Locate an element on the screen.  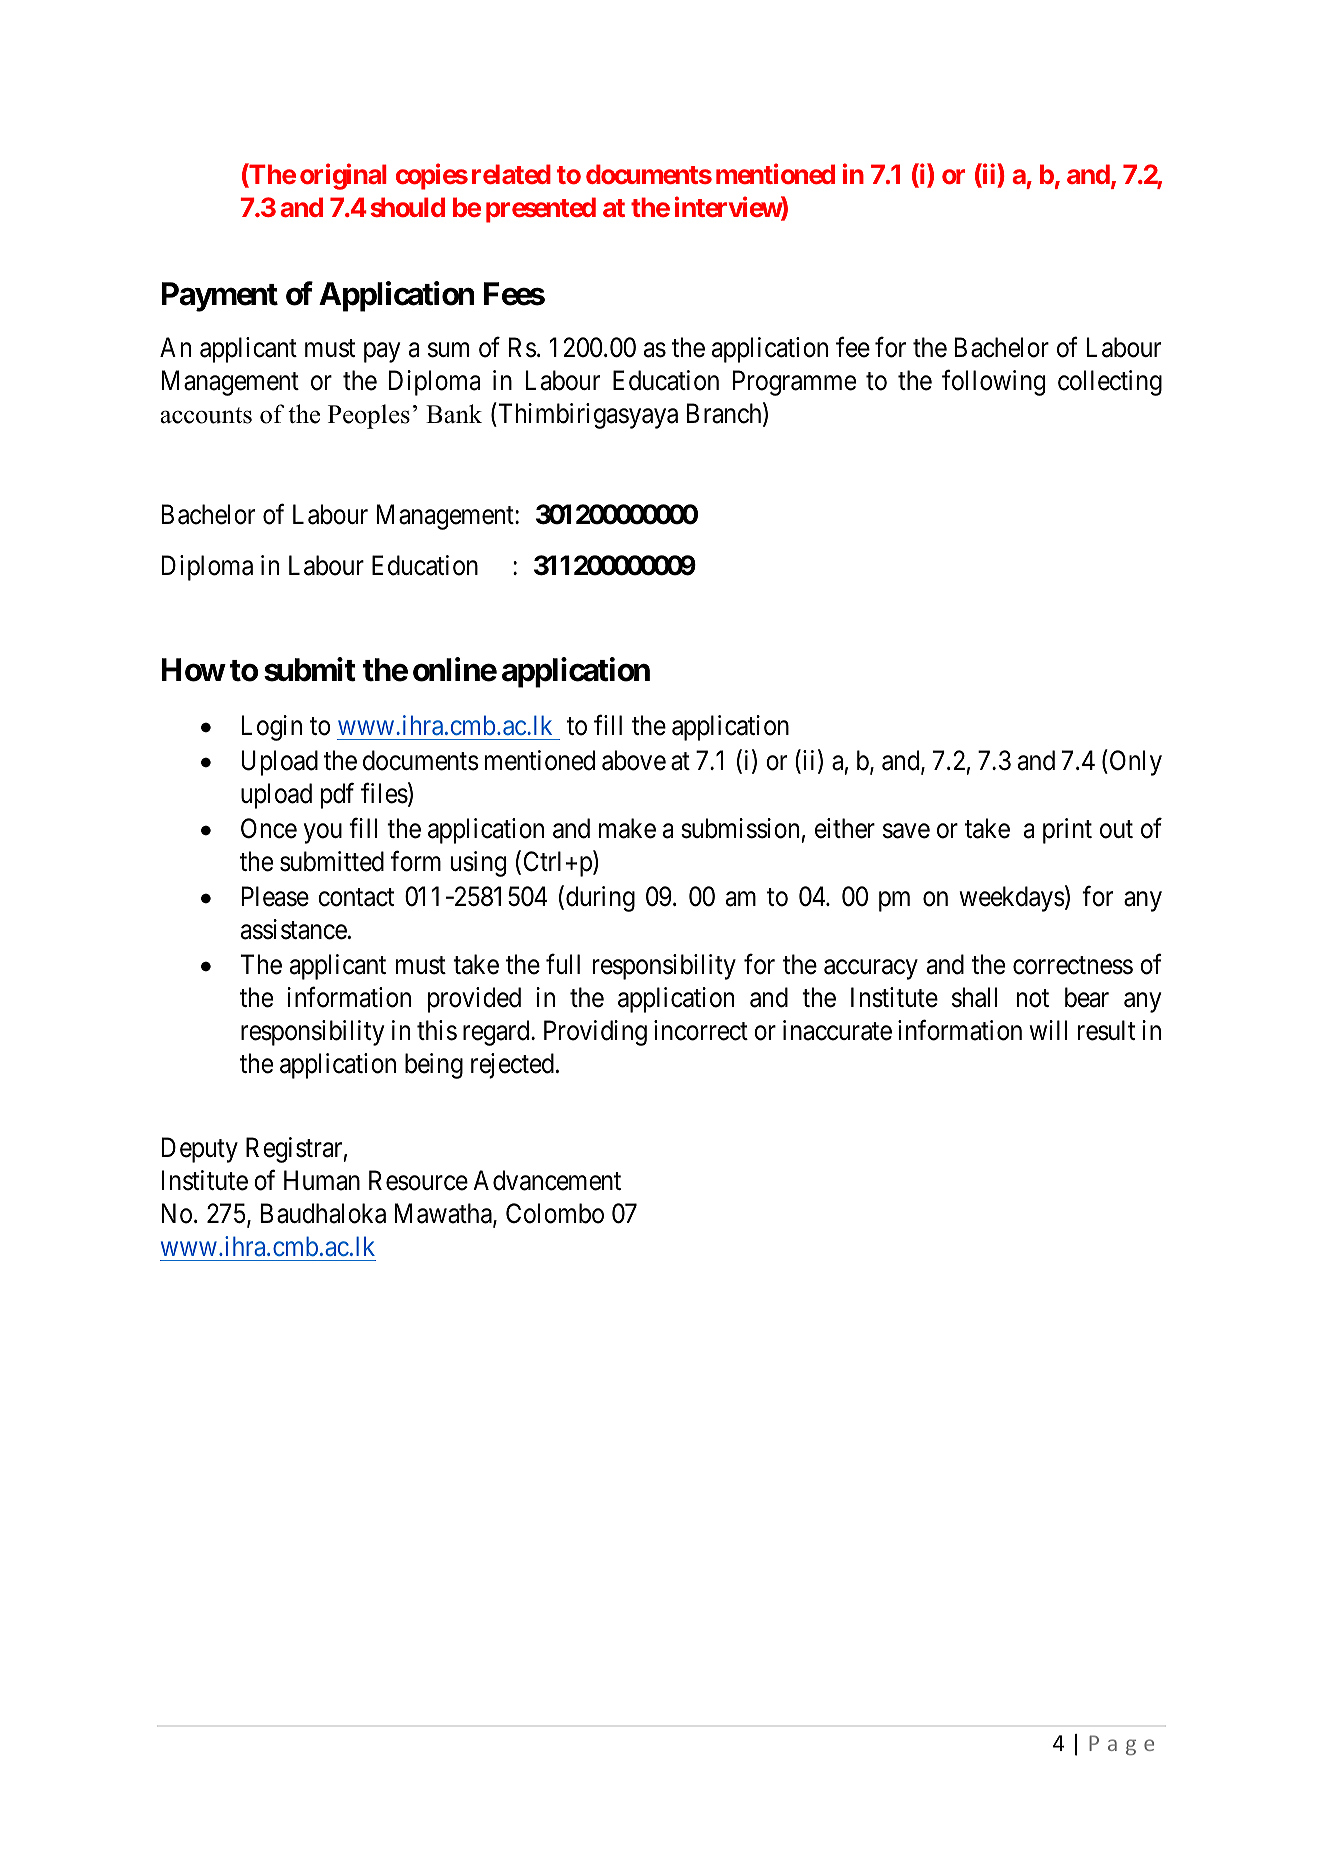
weekdays is located at coordinates (1012, 899).
